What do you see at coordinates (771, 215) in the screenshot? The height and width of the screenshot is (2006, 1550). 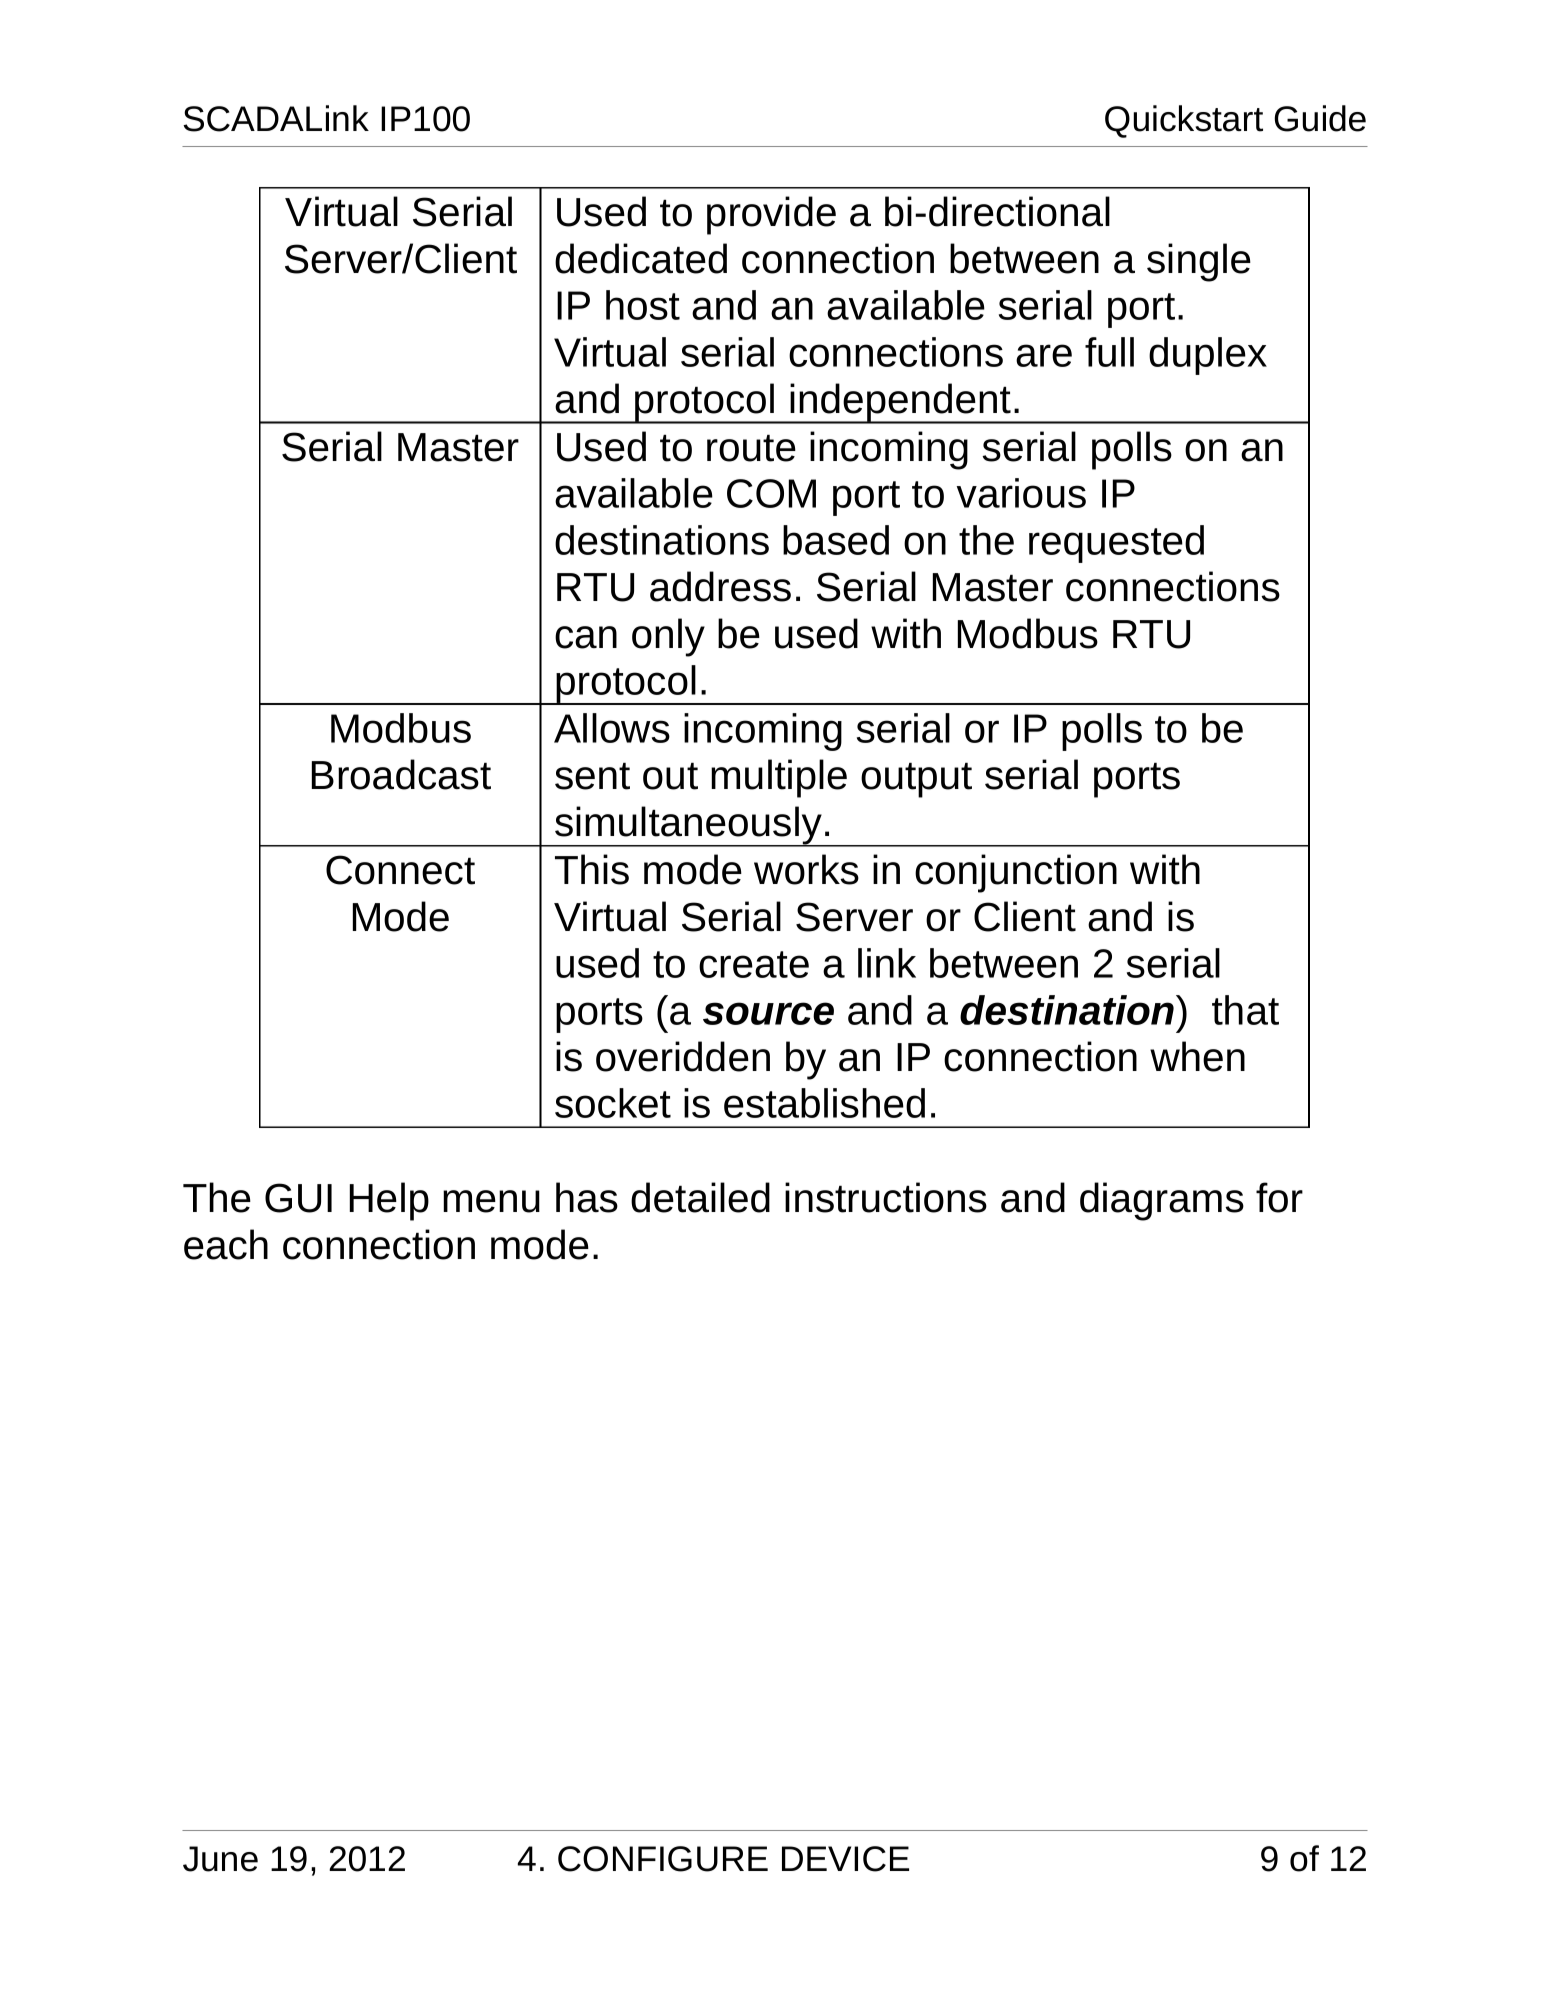 I see `provide` at bounding box center [771, 215].
